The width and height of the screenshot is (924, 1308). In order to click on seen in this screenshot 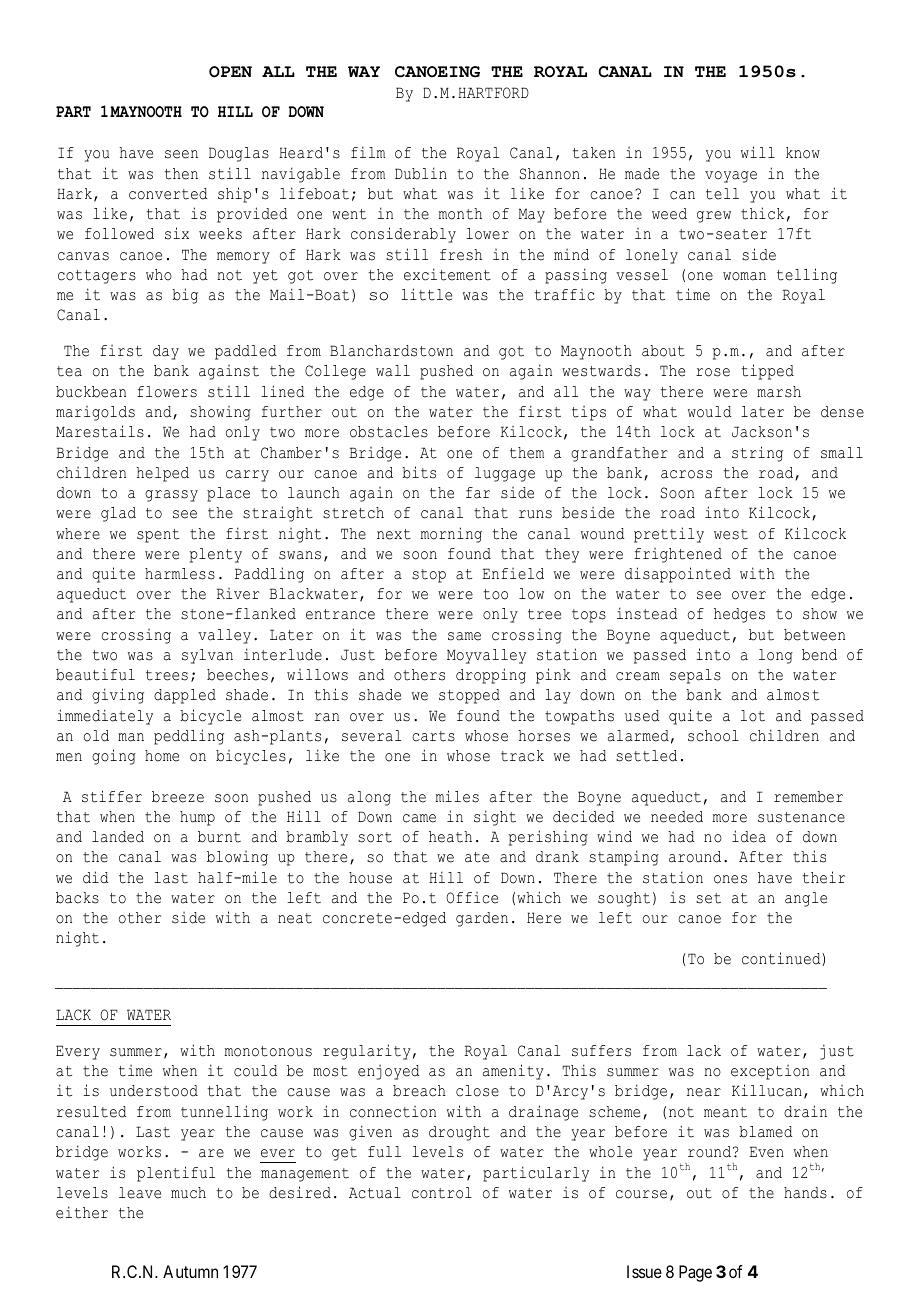, I will do `click(181, 154)`.
